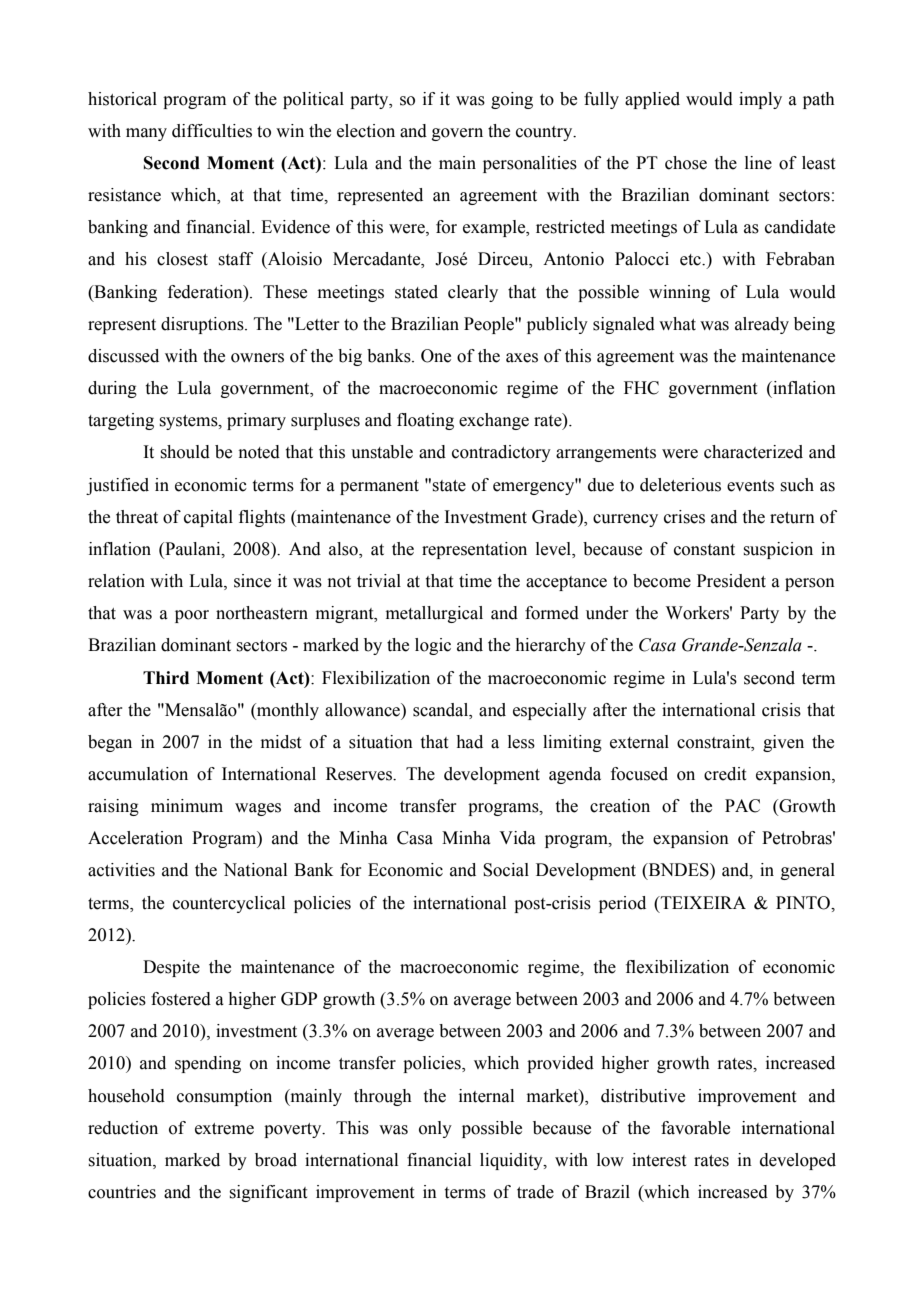 The image size is (924, 1308). I want to click on difficulties, so click(212, 131).
